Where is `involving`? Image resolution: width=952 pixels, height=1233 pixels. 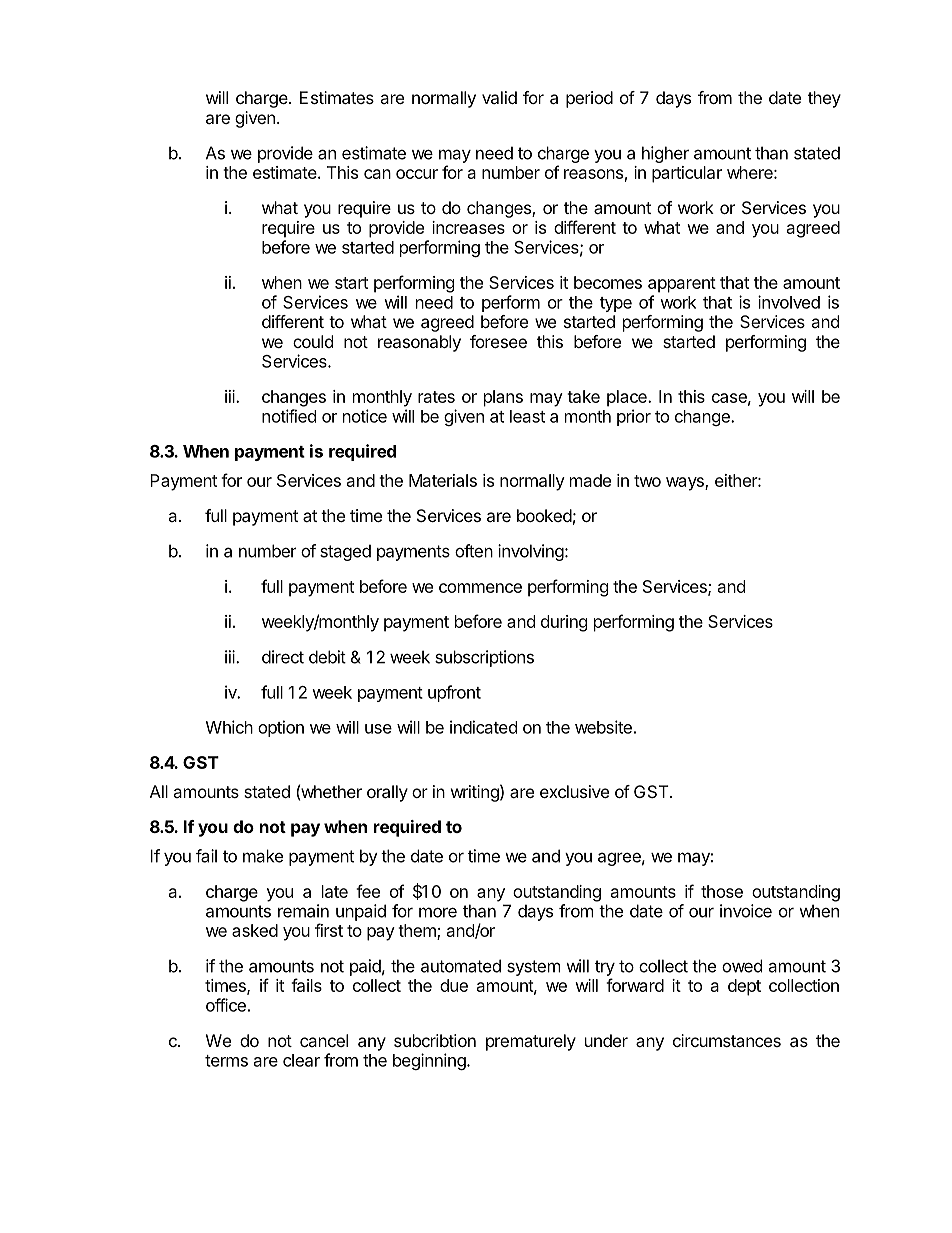 involving is located at coordinates (531, 552).
